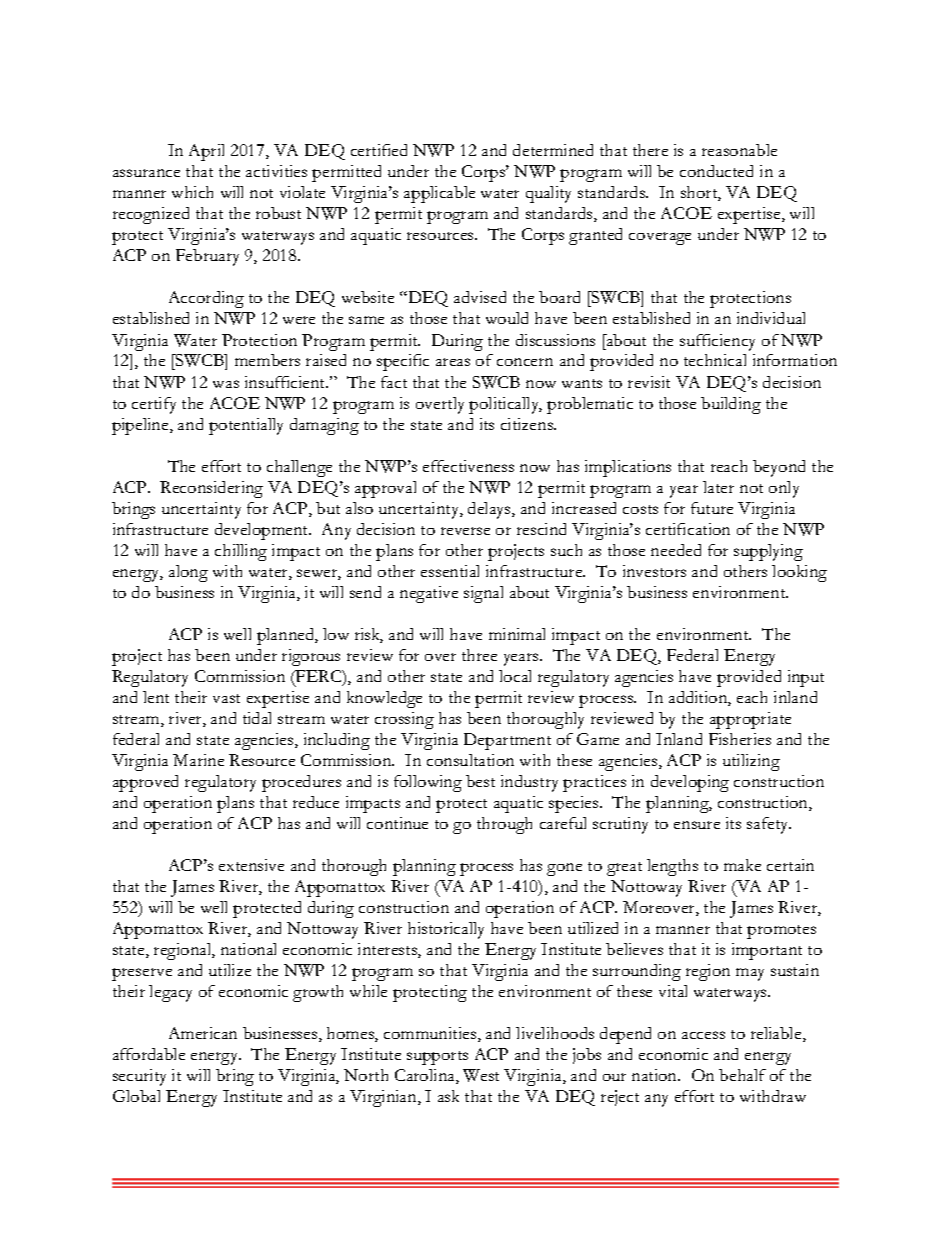  Describe the element at coordinates (198, 760) in the screenshot. I see `Marine` at that location.
